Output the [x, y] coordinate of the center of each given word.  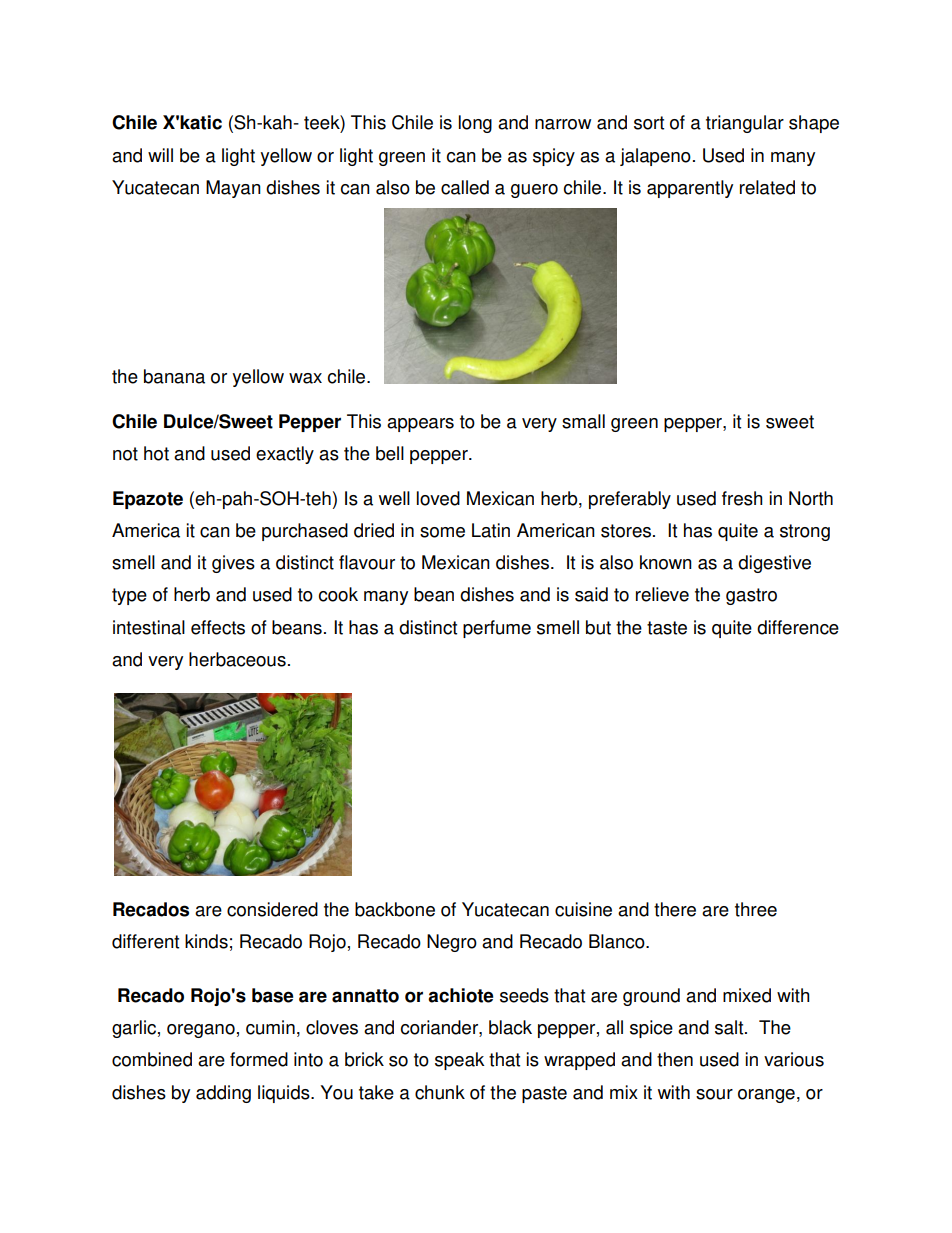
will [160, 155]
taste [667, 628]
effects [218, 627]
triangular [745, 124]
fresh [742, 498]
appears [420, 425]
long [475, 124]
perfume [497, 629]
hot [156, 453]
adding [223, 1094]
